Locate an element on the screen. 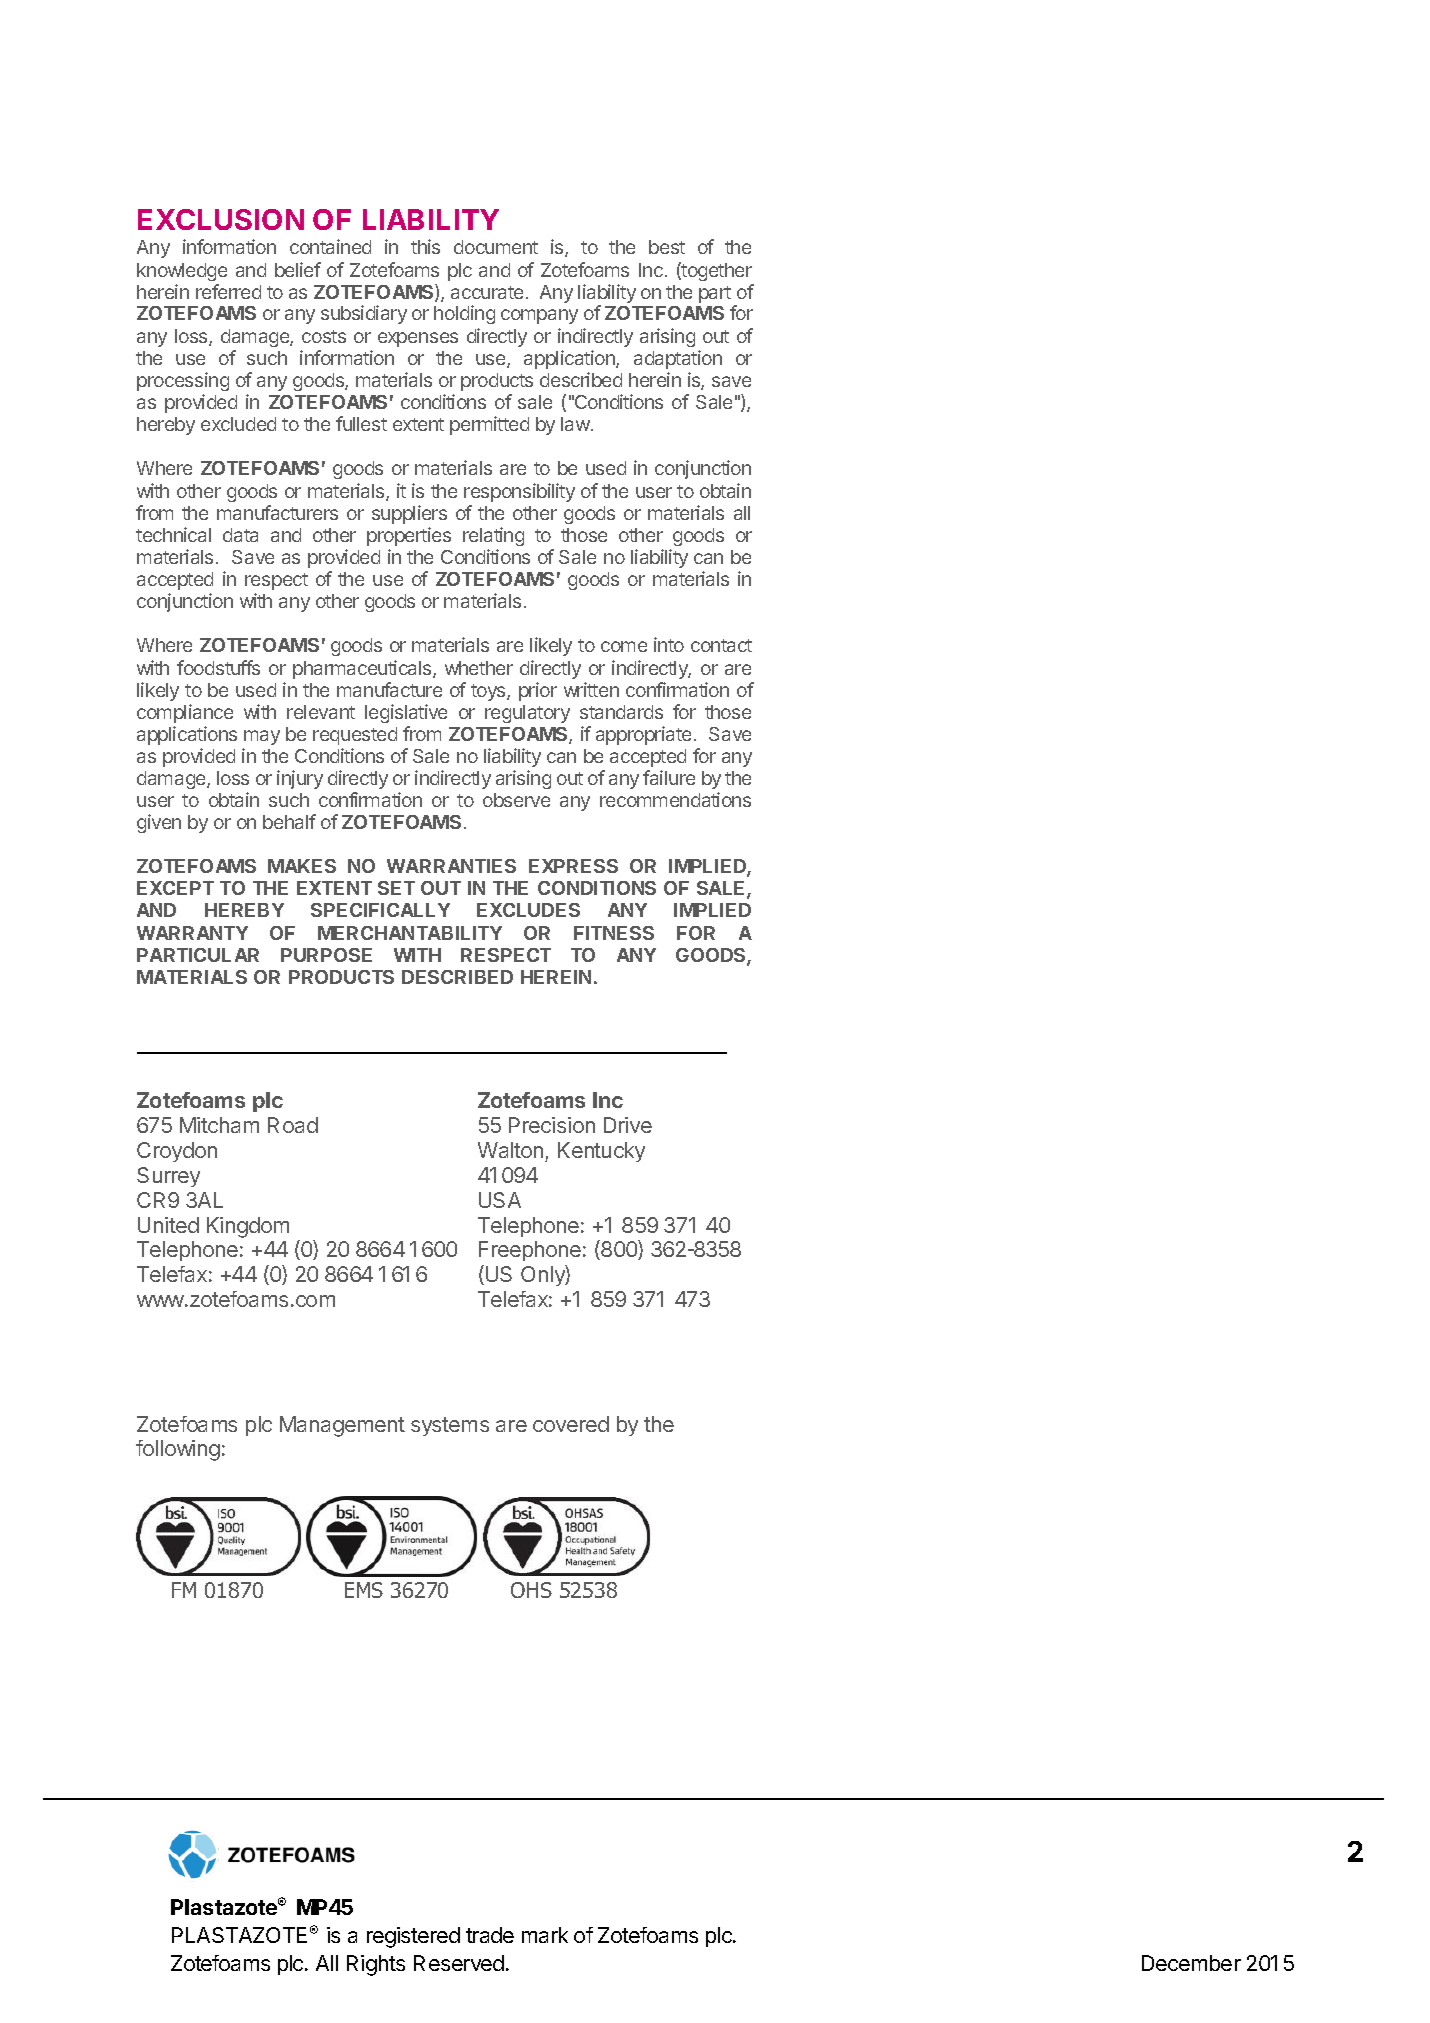 Image resolution: width=1430 pixels, height=2023 pixels. OHS is located at coordinates (531, 1590).
